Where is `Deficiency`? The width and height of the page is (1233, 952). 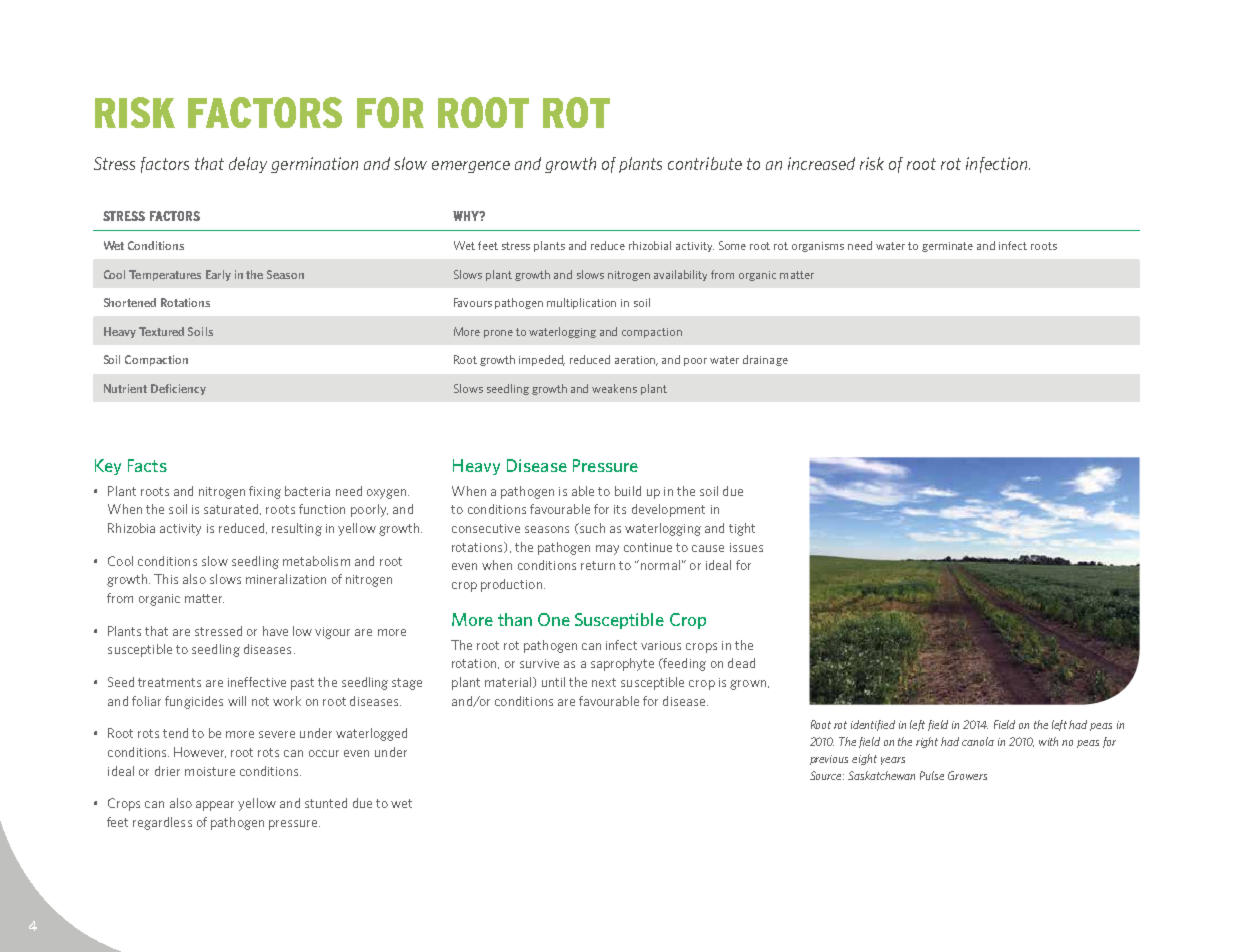
Deficiency is located at coordinates (178, 389).
